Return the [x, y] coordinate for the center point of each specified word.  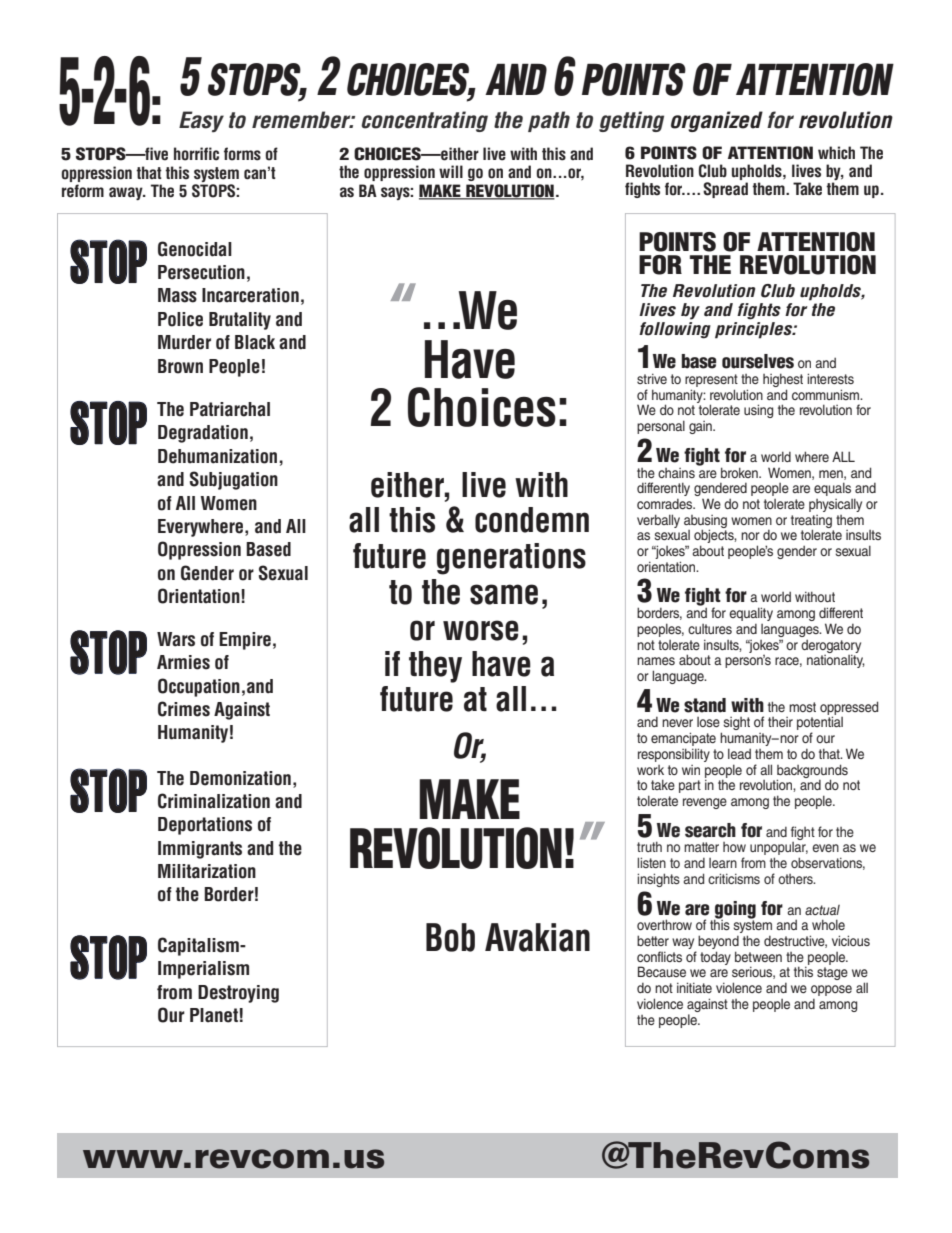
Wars [176, 639]
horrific [196, 154]
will [451, 171]
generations [511, 559]
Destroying [238, 994]
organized [717, 121]
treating [811, 522]
